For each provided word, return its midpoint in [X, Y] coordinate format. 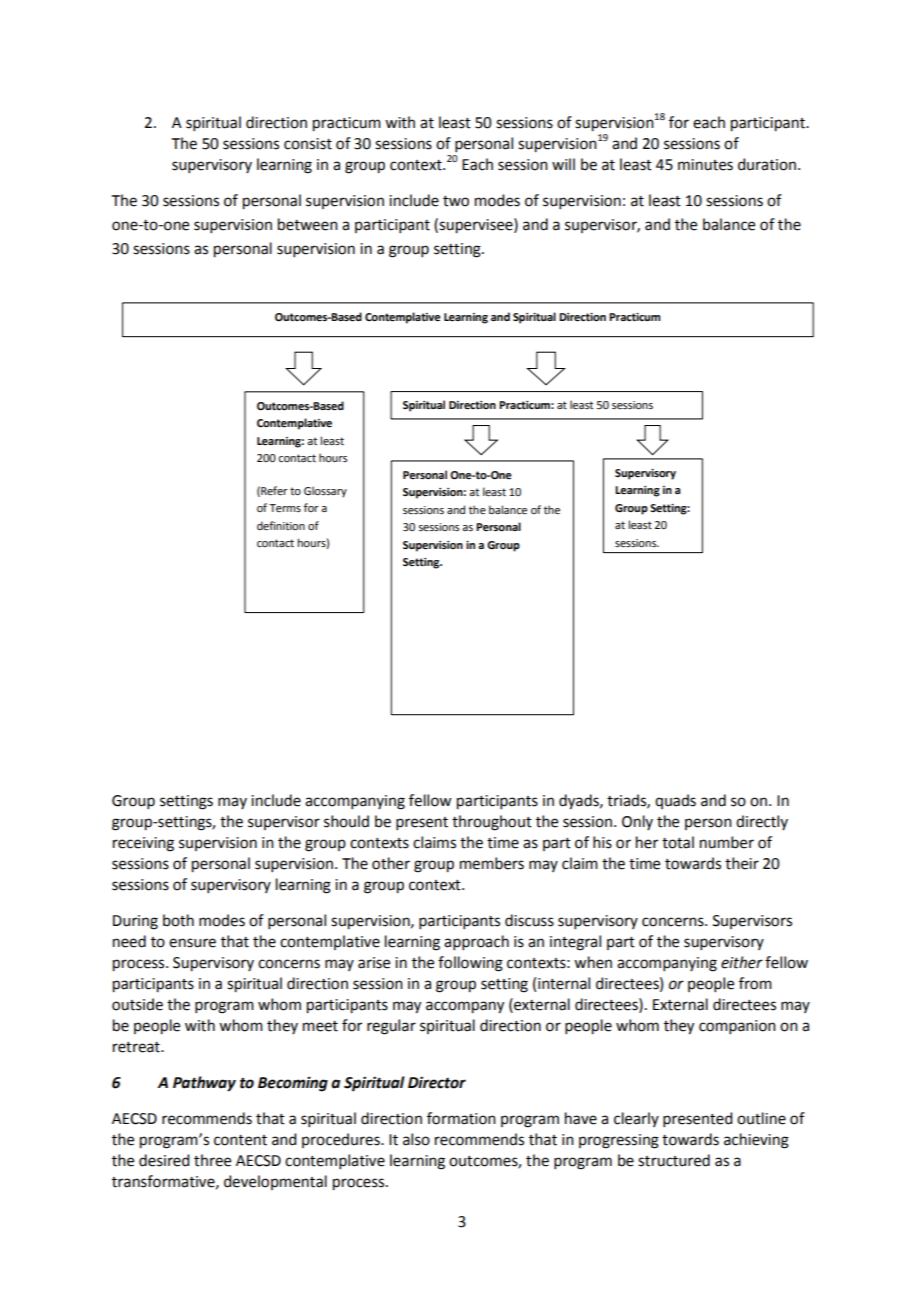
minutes [705, 165]
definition [281, 525]
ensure [192, 943]
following [470, 964]
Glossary [325, 492]
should [346, 821]
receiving [143, 844]
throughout [492, 823]
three [212, 1160]
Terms [285, 508]
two [456, 201]
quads [675, 801]
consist [308, 144]
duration [767, 164]
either [742, 962]
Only [637, 822]
